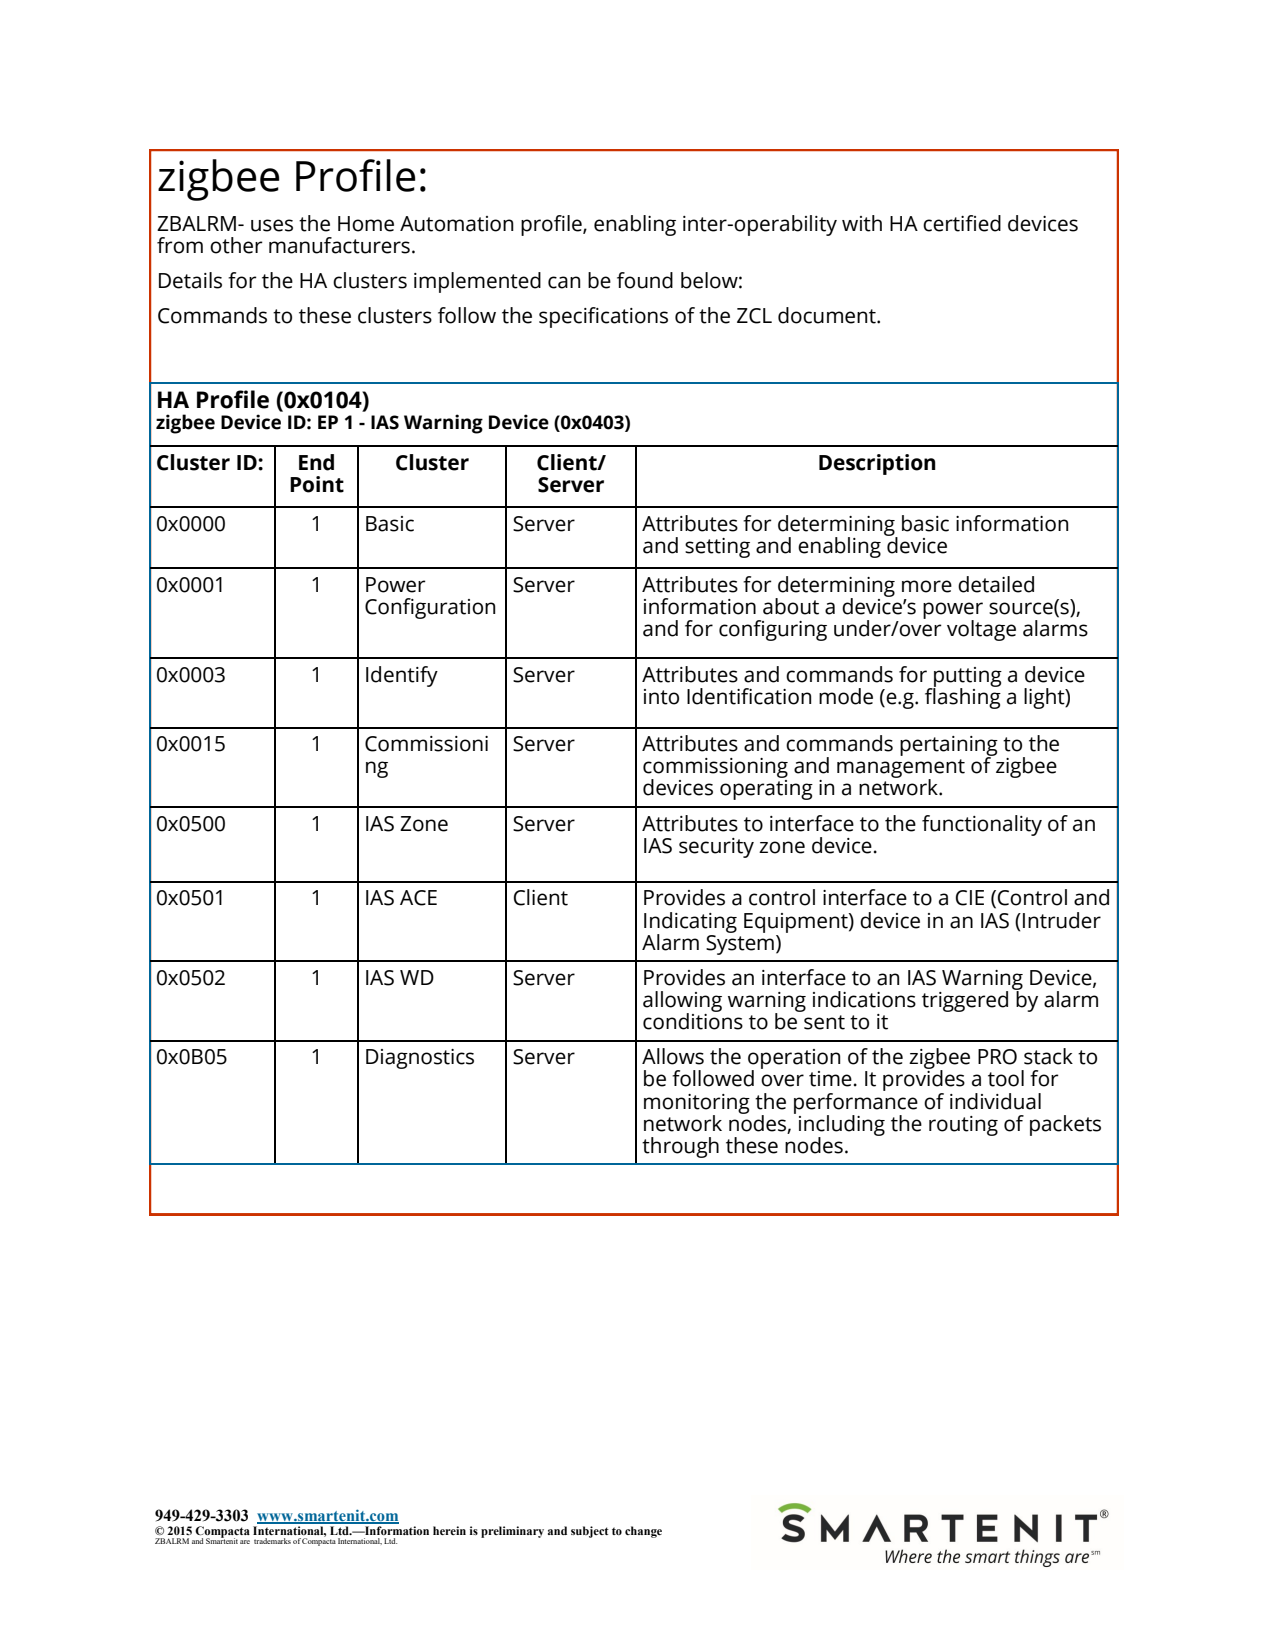  Describe the element at coordinates (962, 223) in the screenshot. I see `certified` at that location.
